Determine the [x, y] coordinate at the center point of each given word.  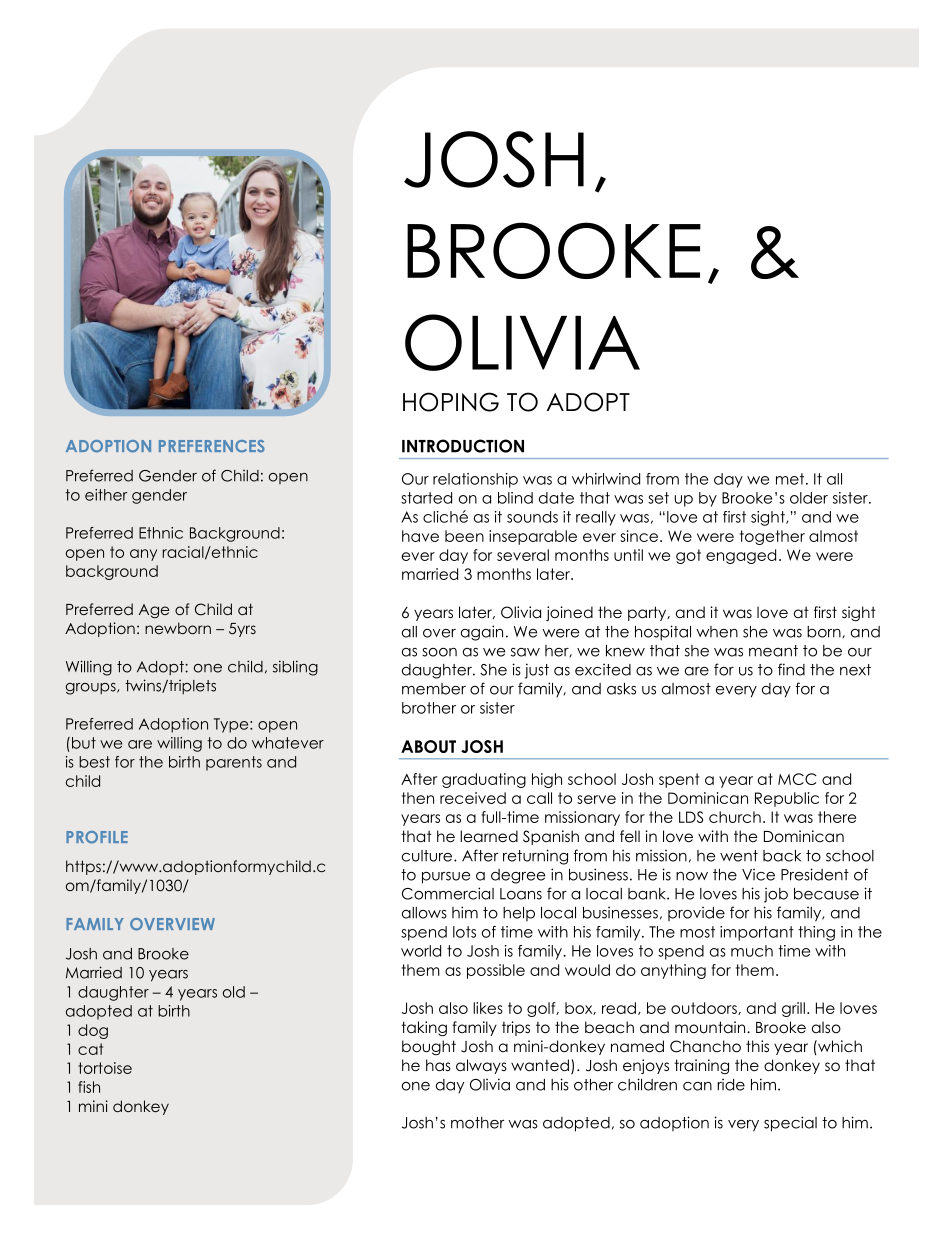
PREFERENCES [212, 446]
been [464, 536]
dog [93, 1031]
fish [89, 1087]
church [735, 817]
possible [496, 971]
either [106, 495]
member [434, 689]
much [752, 951]
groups [92, 689]
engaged [741, 556]
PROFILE [97, 837]
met [791, 479]
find [791, 669]
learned [489, 836]
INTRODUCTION [463, 446]
